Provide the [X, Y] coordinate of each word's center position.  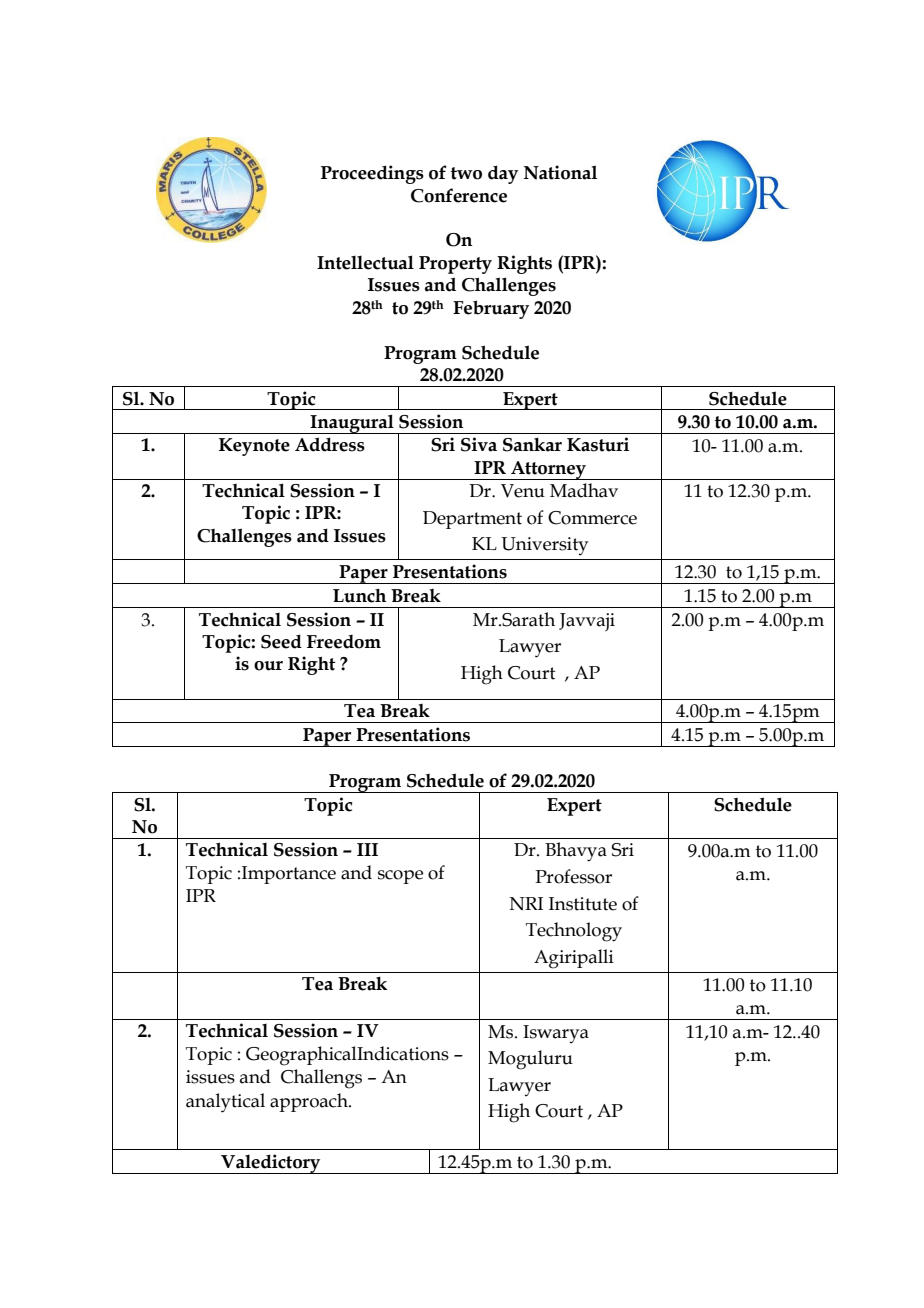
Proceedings [372, 174]
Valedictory [271, 1164]
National [560, 172]
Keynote [254, 447]
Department [472, 520]
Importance [289, 875]
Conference [459, 195]
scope [400, 877]
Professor [573, 876]
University [544, 546]
